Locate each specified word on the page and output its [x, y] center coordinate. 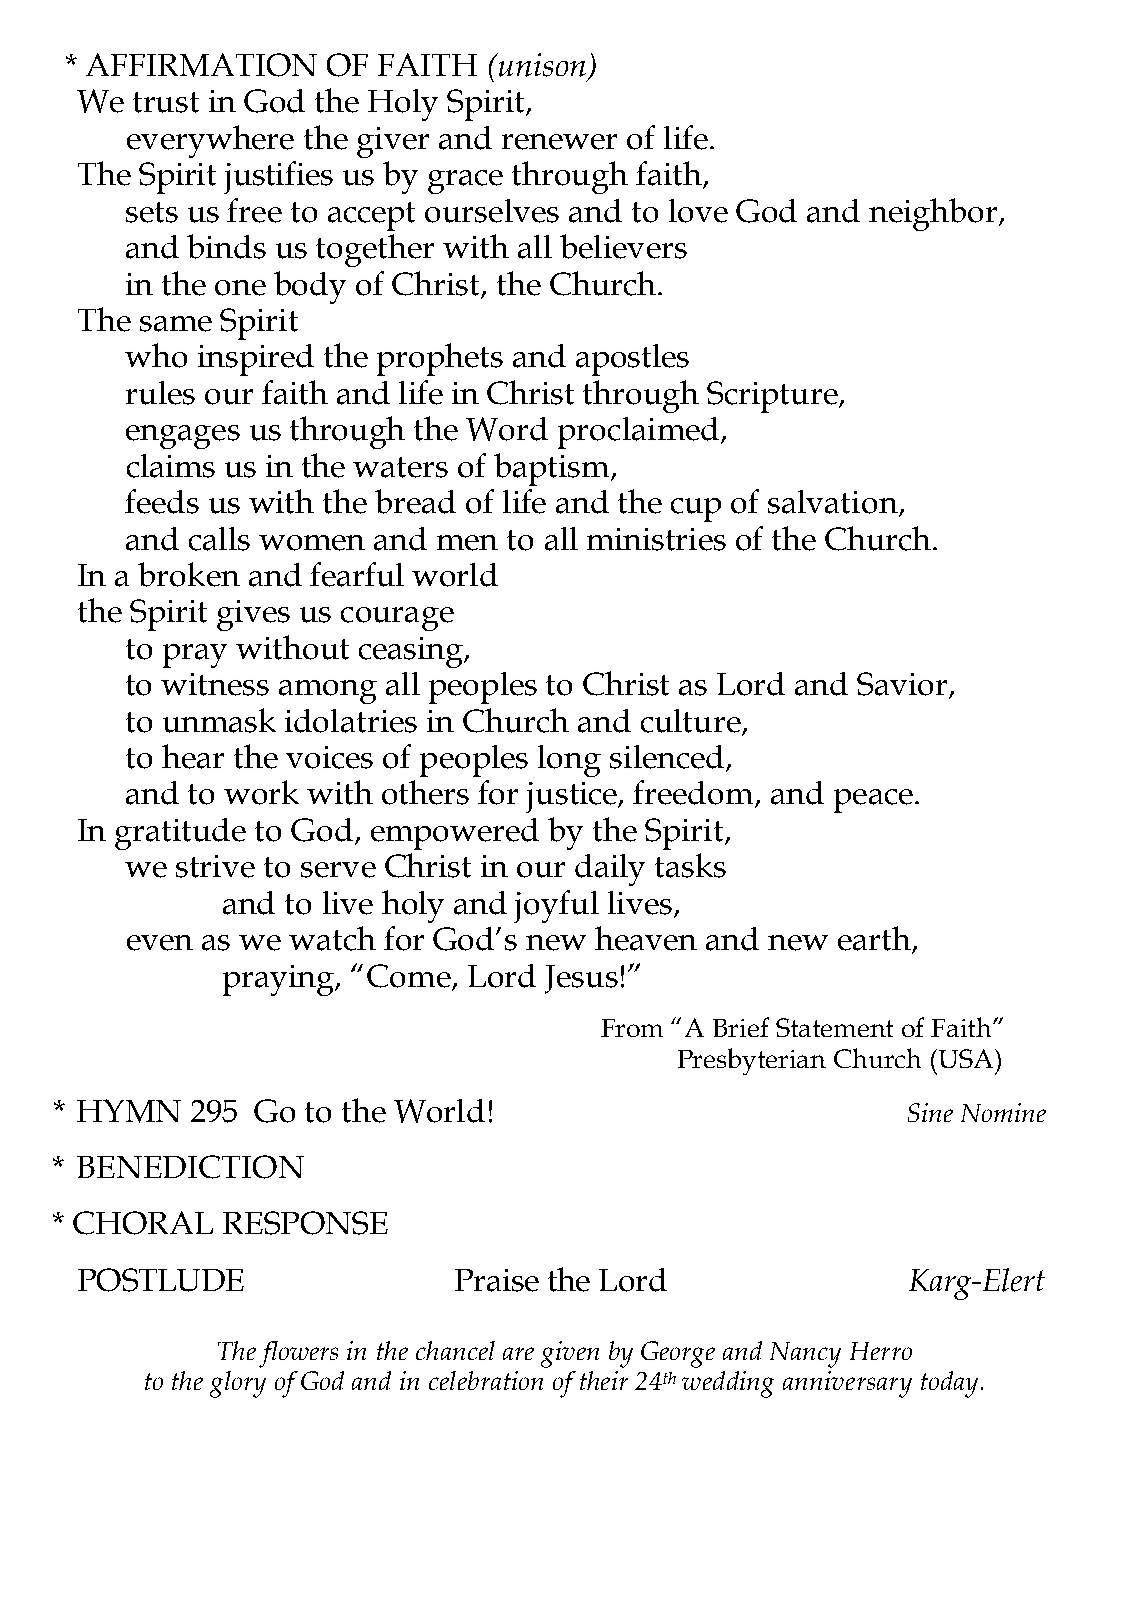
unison [541, 65]
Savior [903, 685]
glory [238, 1384]
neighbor [933, 214]
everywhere [210, 141]
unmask [219, 720]
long [569, 761]
